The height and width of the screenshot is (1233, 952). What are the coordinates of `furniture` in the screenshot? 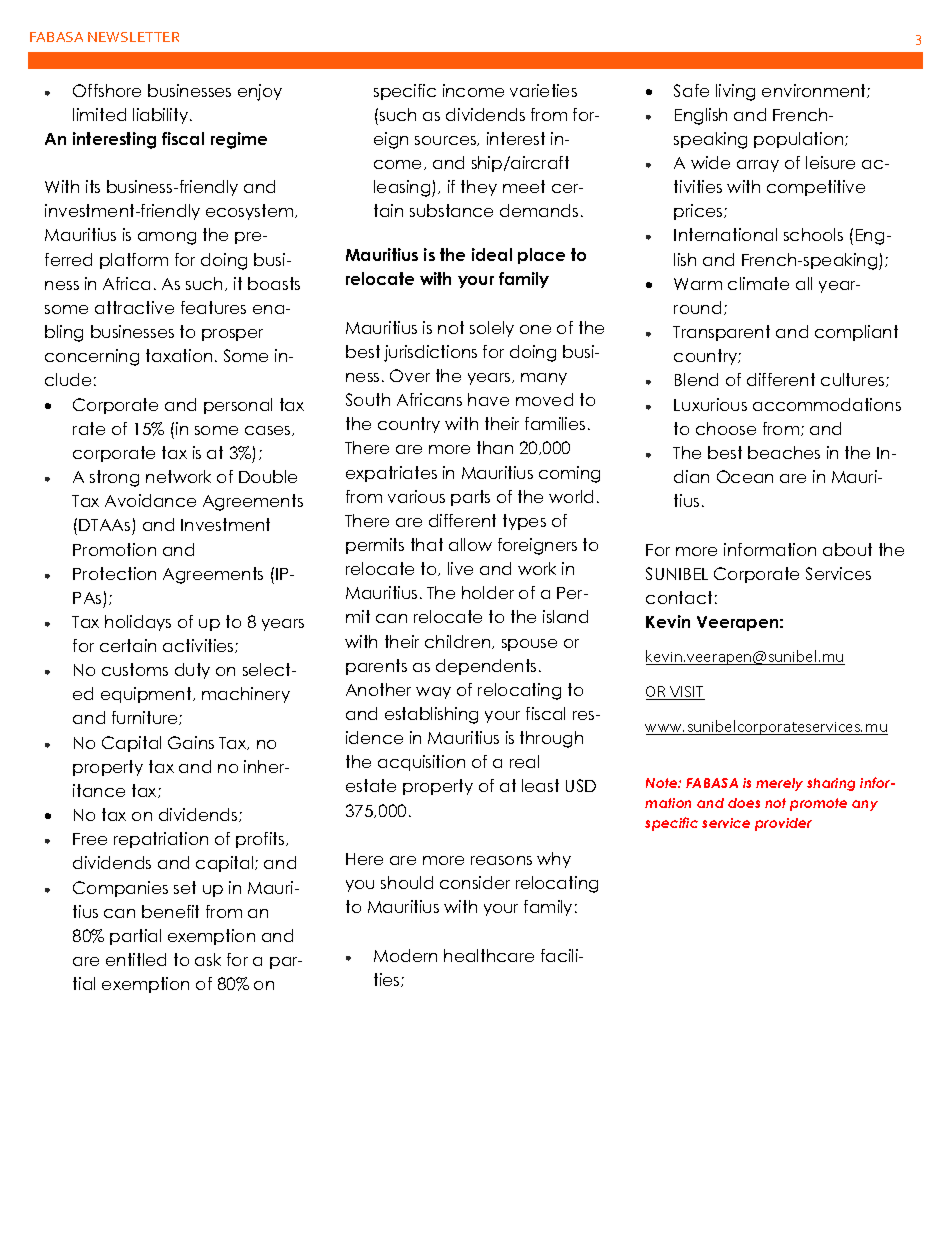 It's located at (146, 718).
